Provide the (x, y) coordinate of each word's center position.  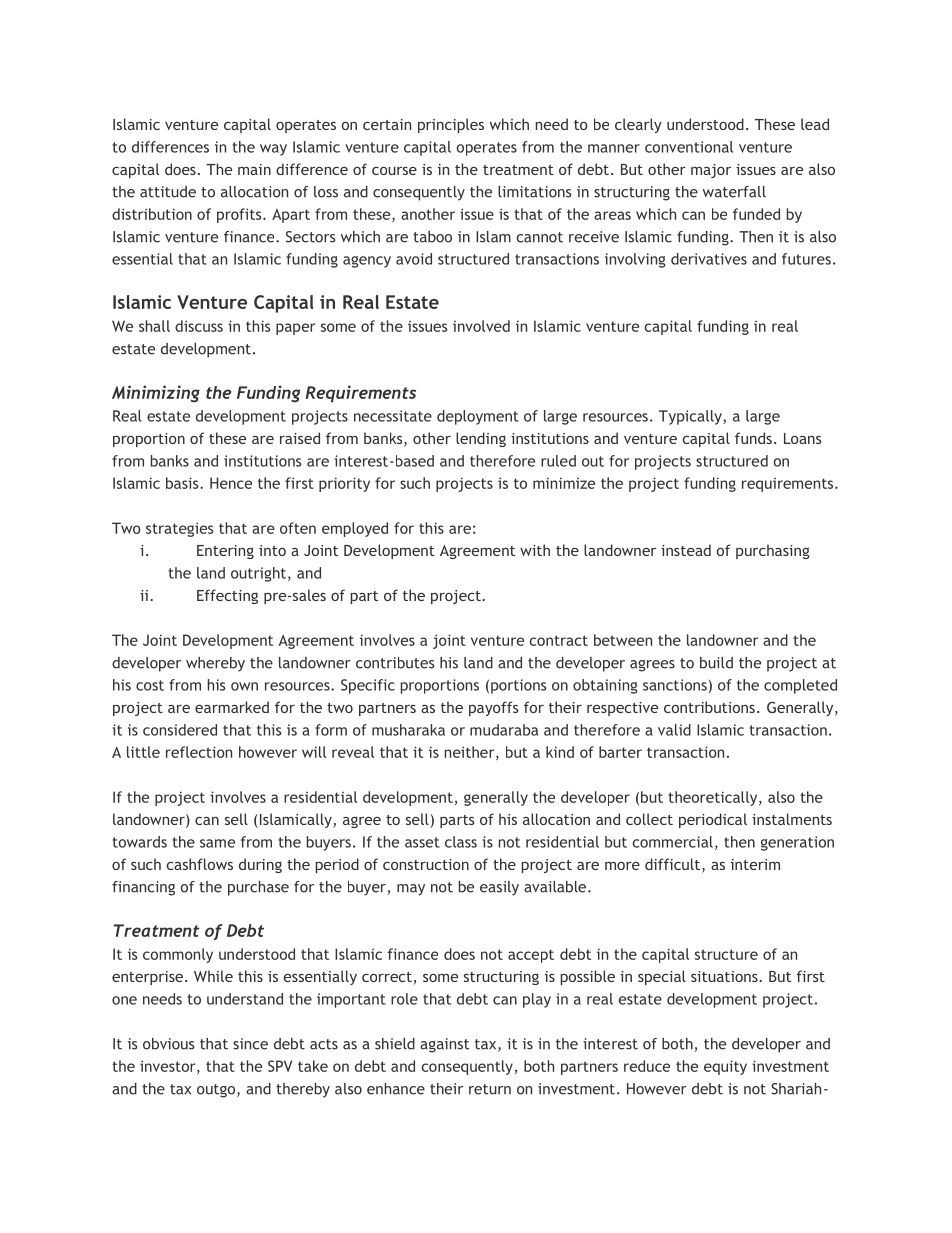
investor (169, 1067)
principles (451, 125)
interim (755, 864)
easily (499, 888)
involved (481, 326)
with (535, 550)
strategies (180, 529)
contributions (709, 707)
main (254, 169)
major (711, 171)
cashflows (200, 864)
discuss (199, 326)
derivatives (709, 259)
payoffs (493, 708)
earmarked (232, 707)
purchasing (773, 551)
